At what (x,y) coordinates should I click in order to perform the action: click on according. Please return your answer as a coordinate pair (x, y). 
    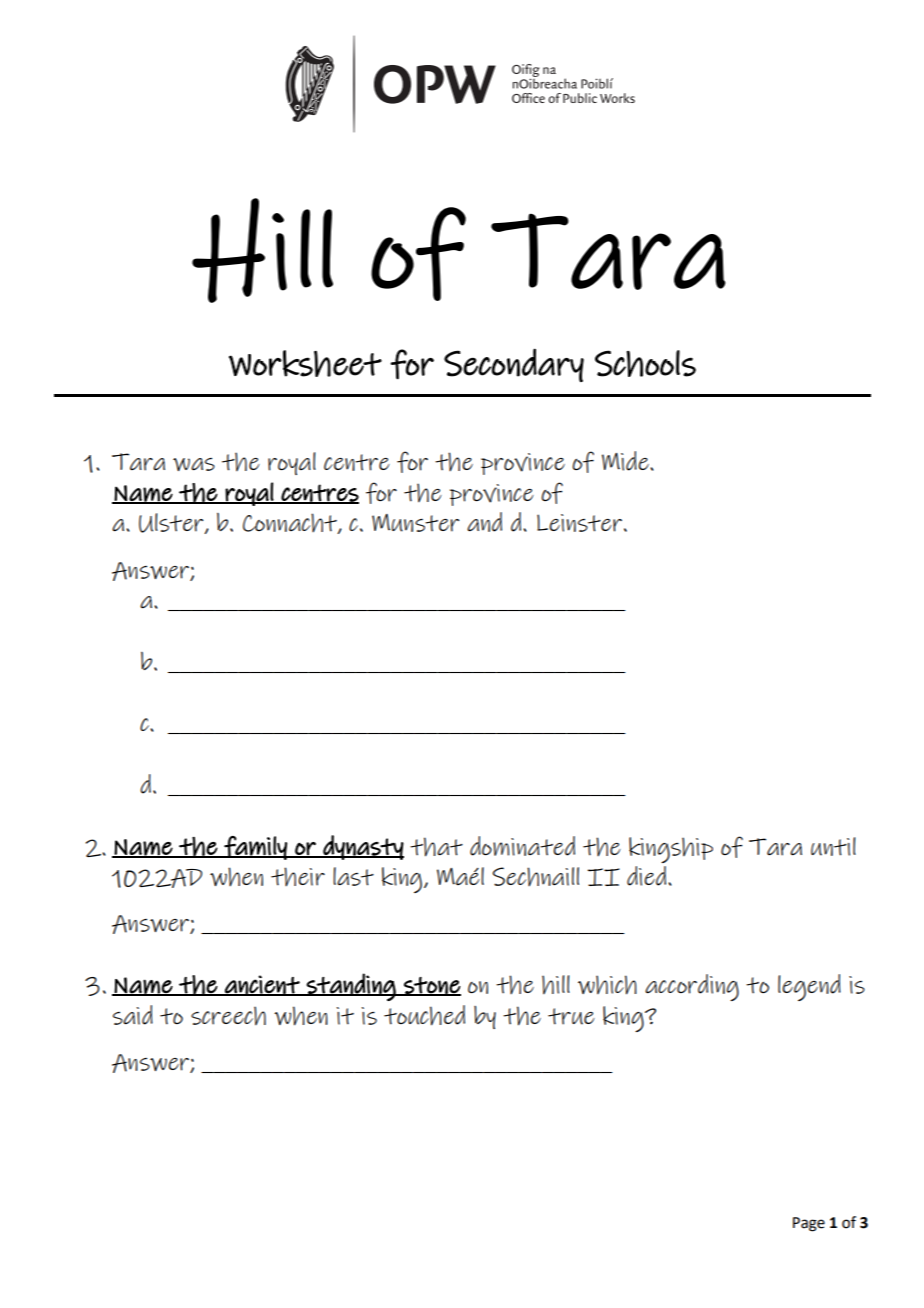
    Looking at the image, I should click on (692, 987).
